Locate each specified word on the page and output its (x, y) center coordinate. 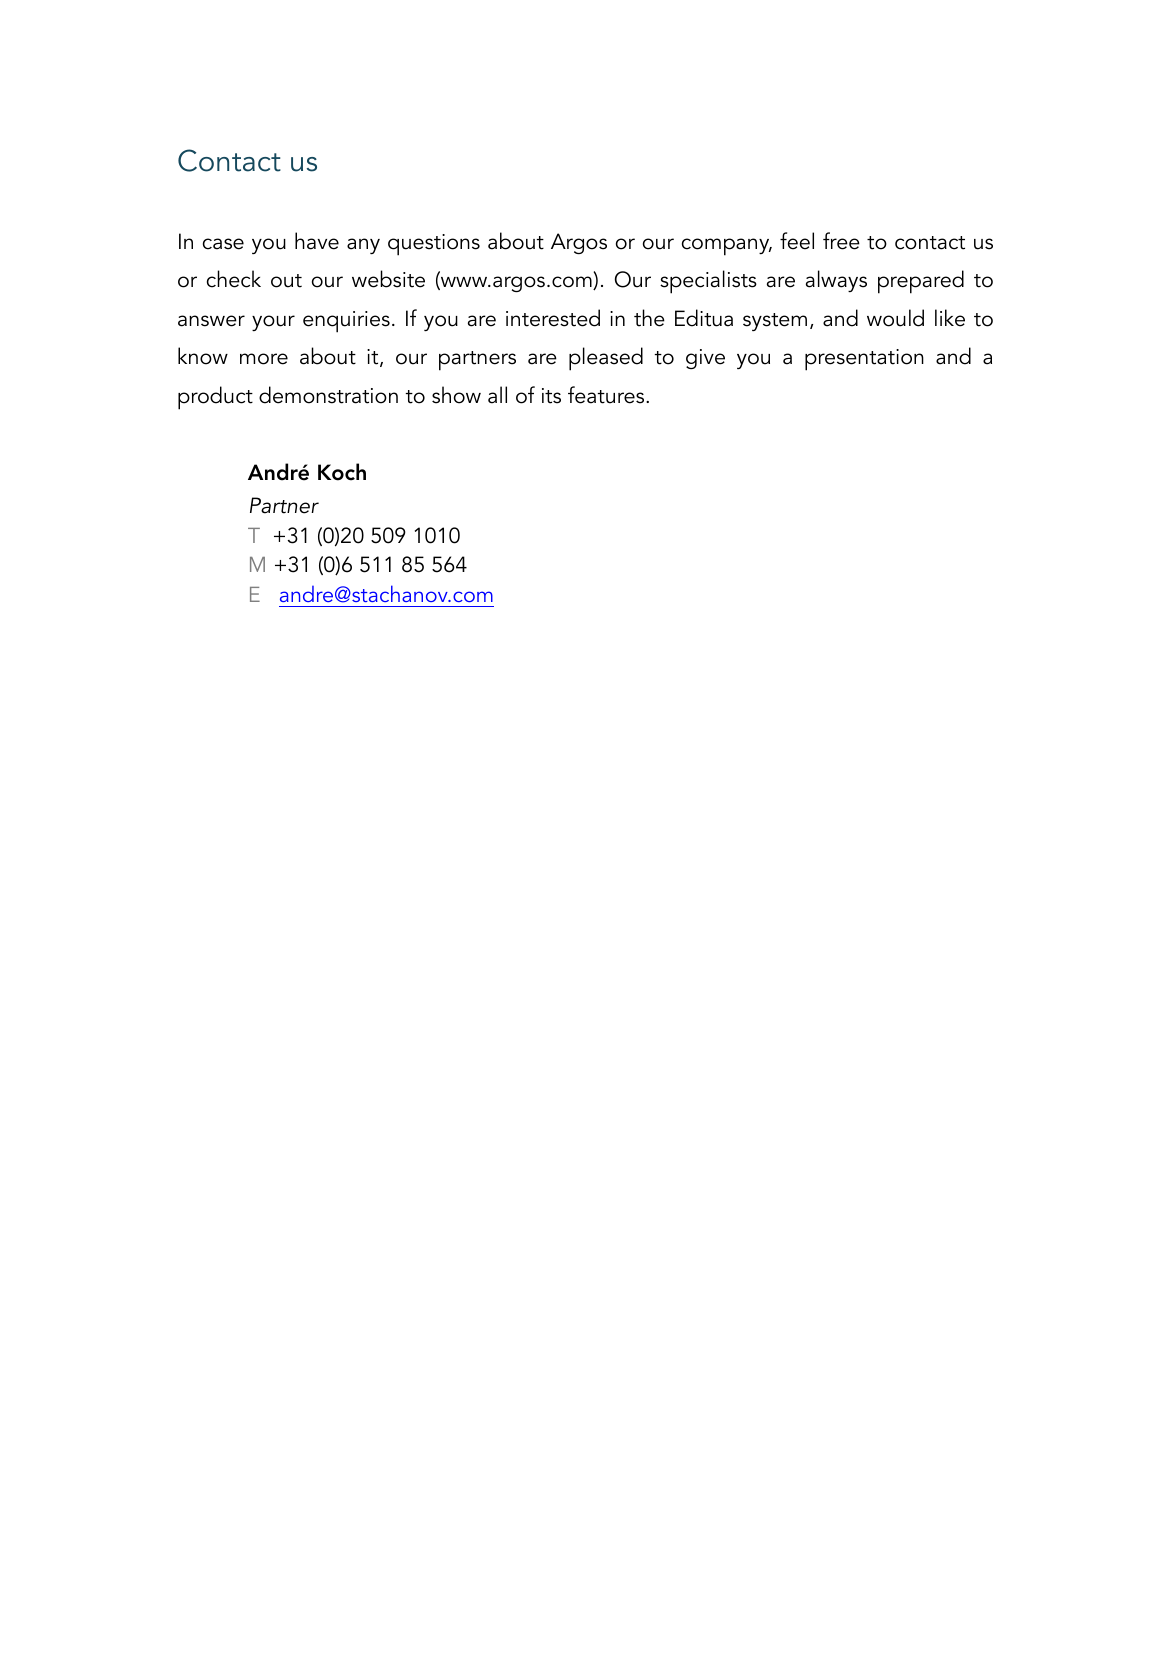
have (317, 241)
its (551, 396)
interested (553, 318)
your (273, 323)
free (841, 241)
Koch (342, 472)
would (895, 318)
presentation (864, 360)
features (607, 395)
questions (434, 245)
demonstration (328, 395)
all (497, 395)
